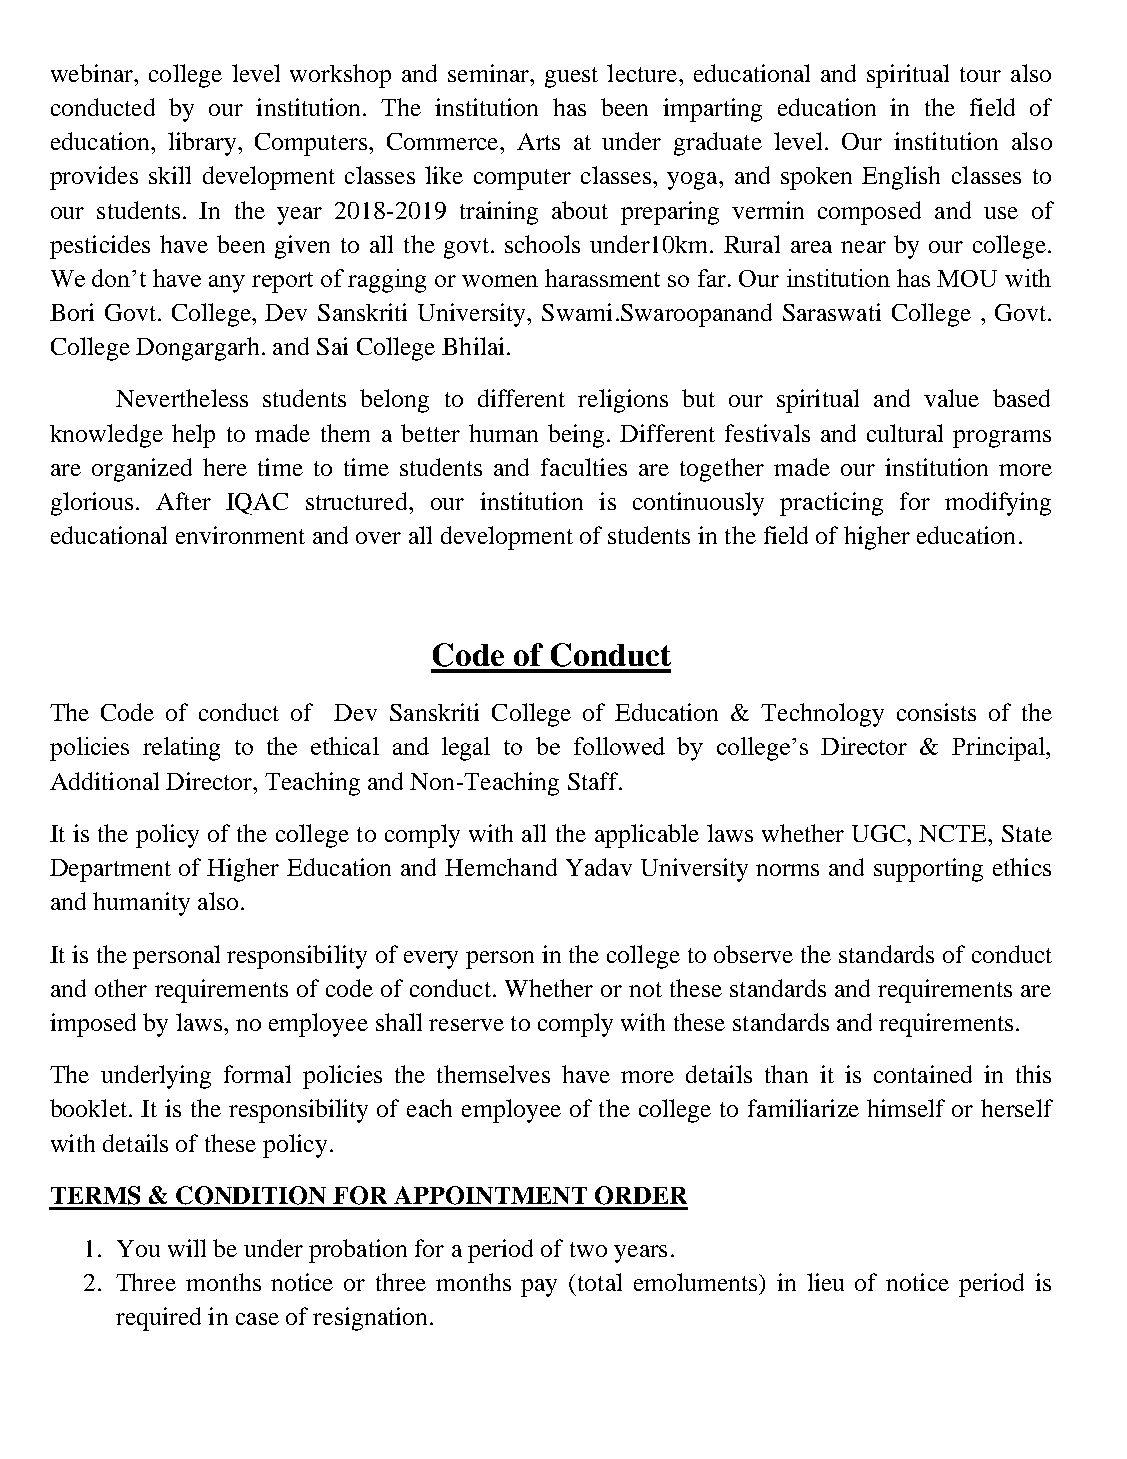  I want to click on tour, so click(980, 74).
